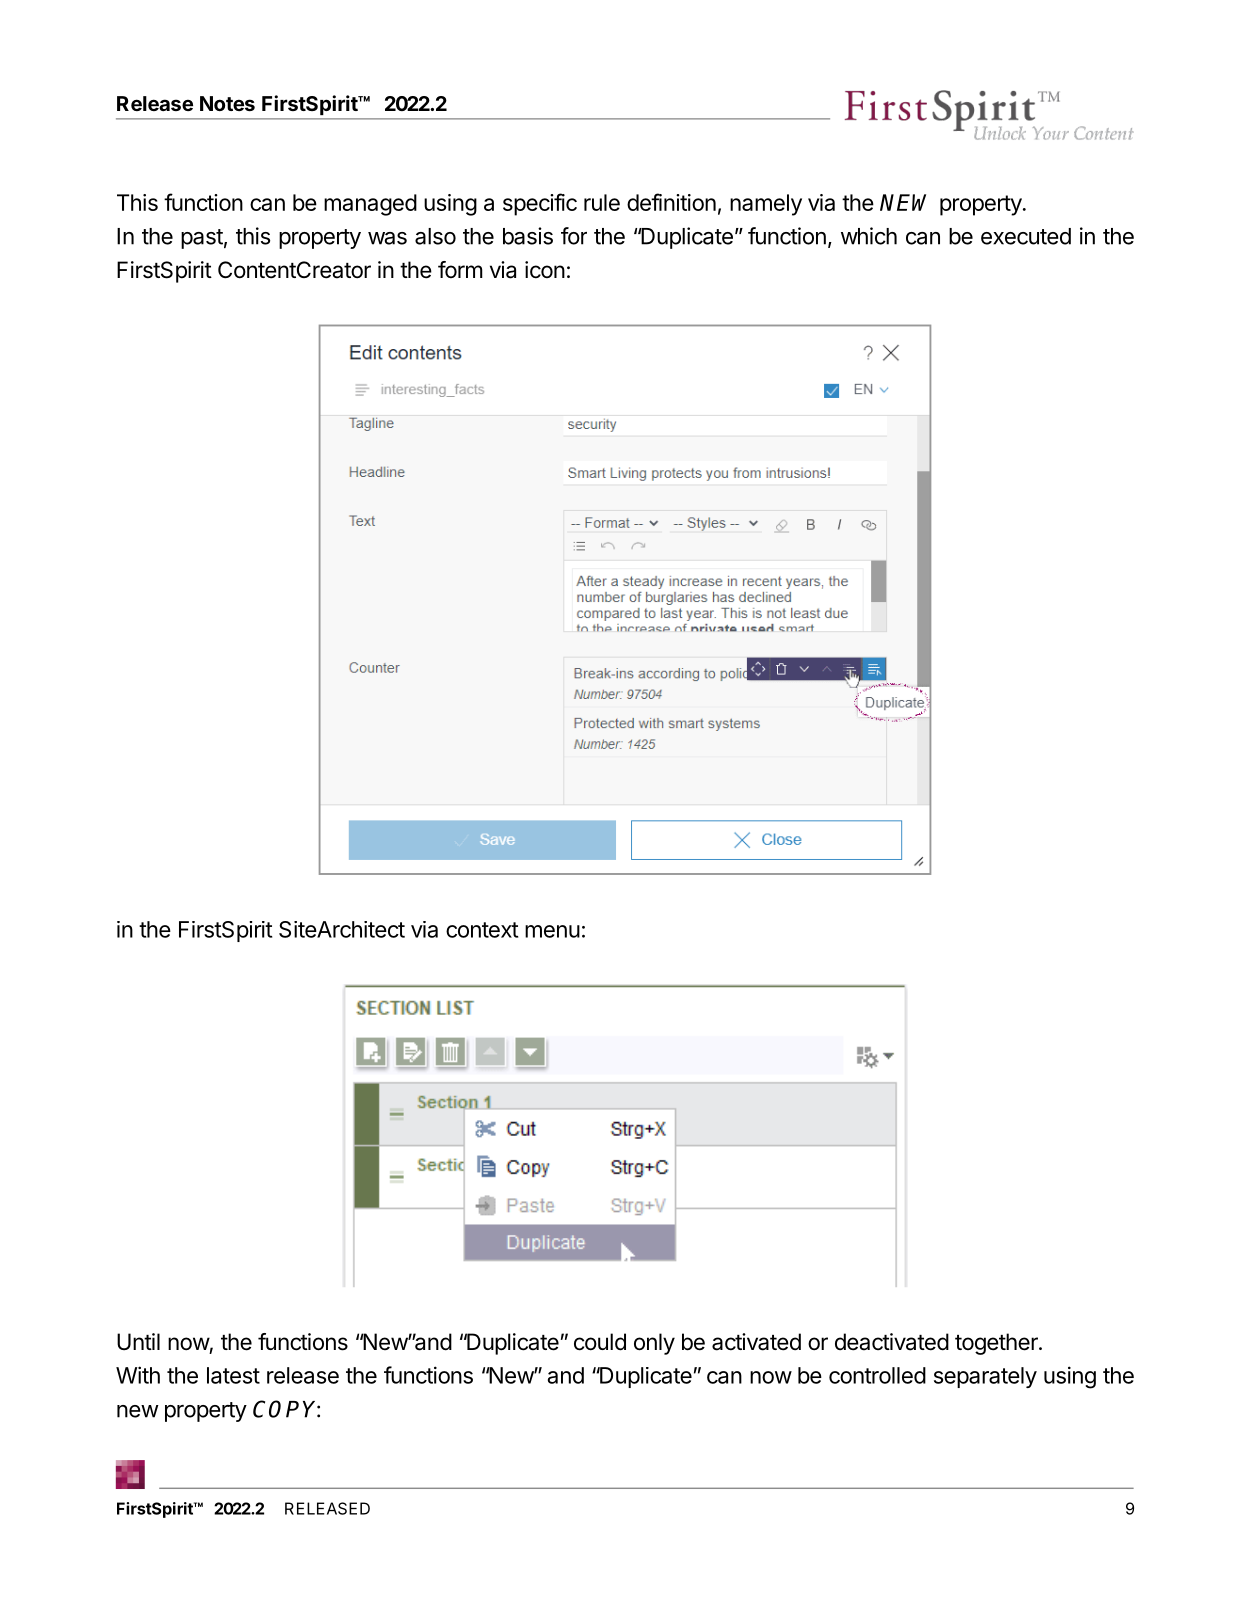 The height and width of the screenshot is (1617, 1250). What do you see at coordinates (233, 1375) in the screenshot?
I see `latest` at bounding box center [233, 1375].
